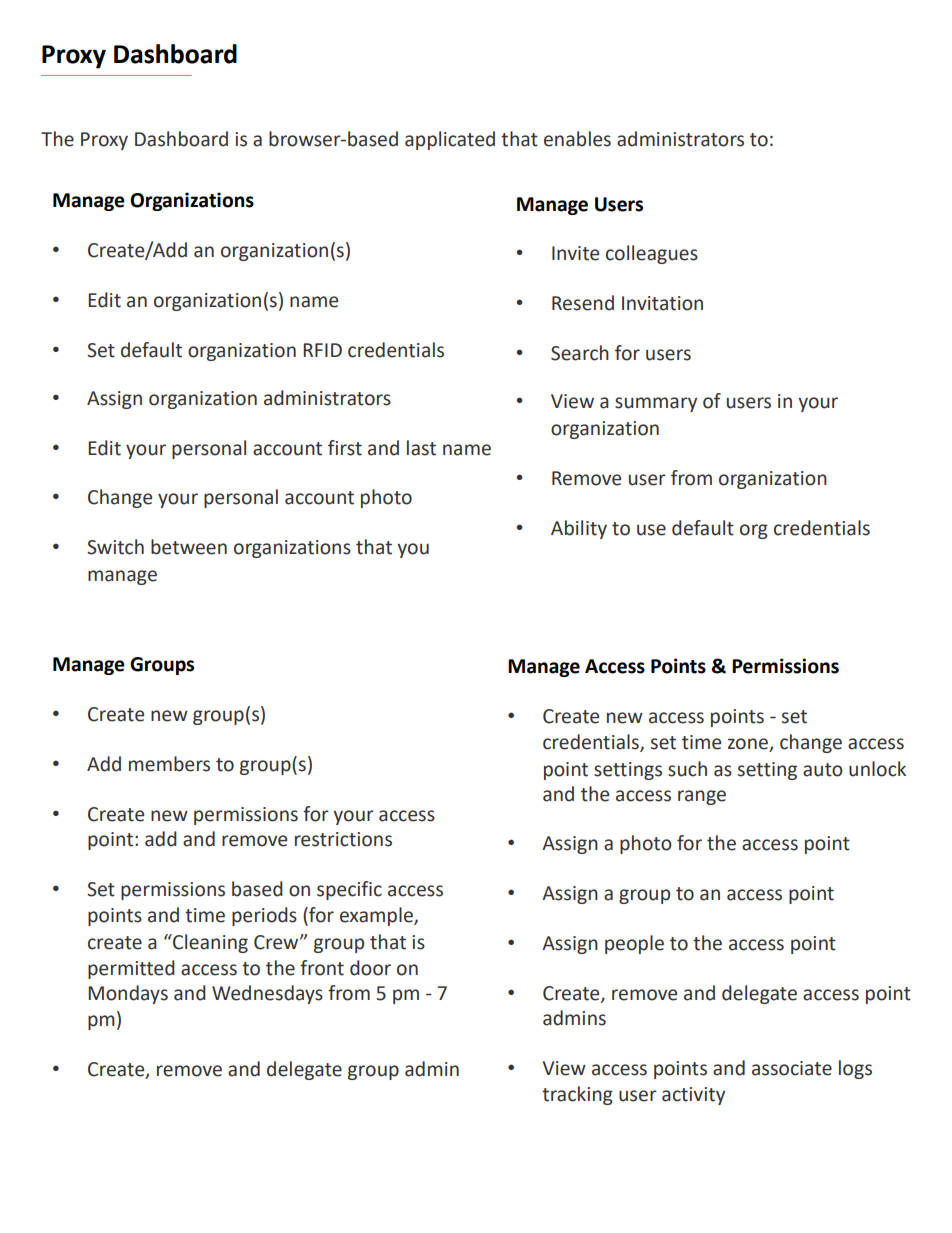 Image resolution: width=952 pixels, height=1233 pixels. I want to click on members, so click(169, 764).
